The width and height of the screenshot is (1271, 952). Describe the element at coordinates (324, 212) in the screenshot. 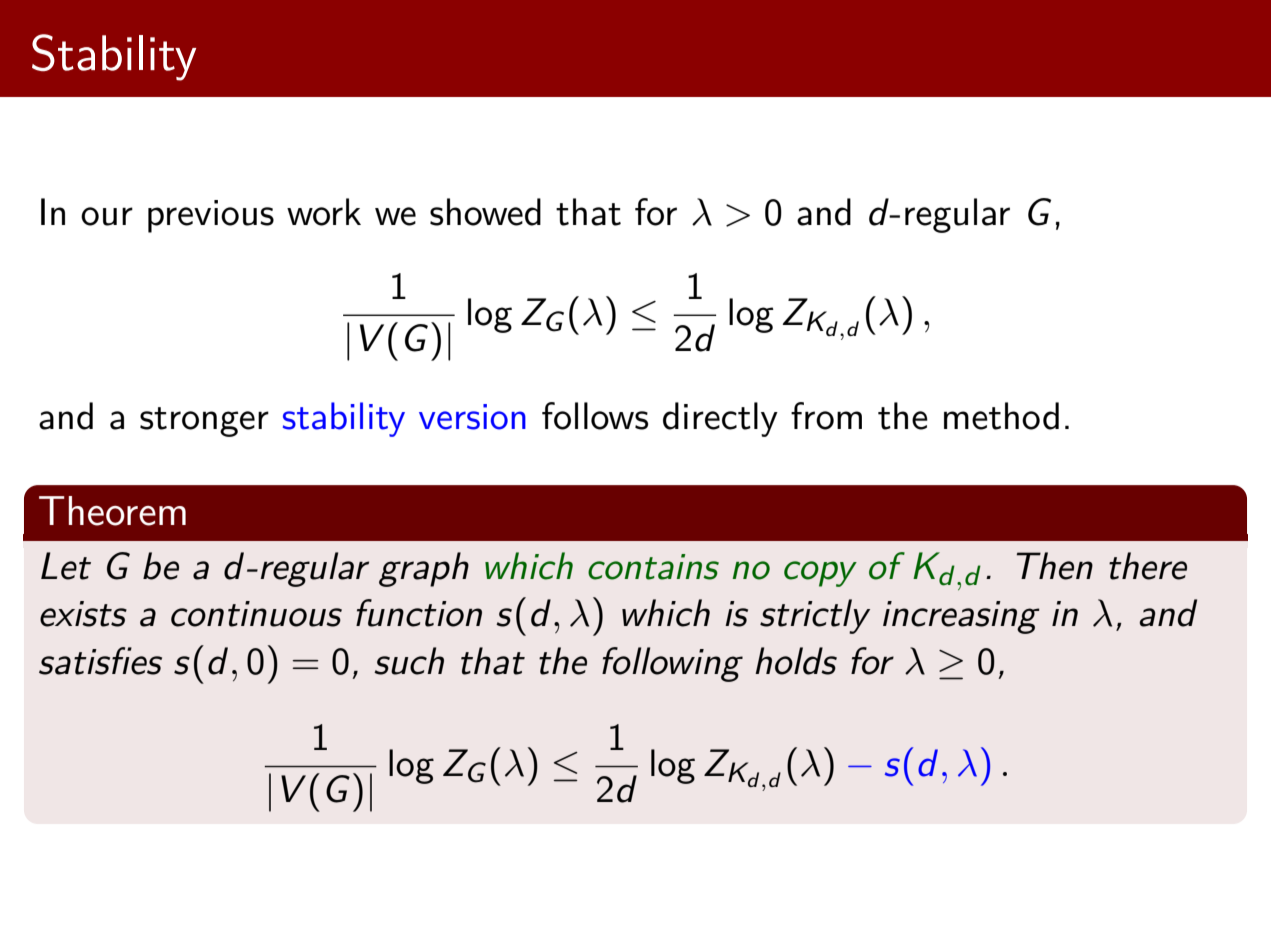

I see `work` at that location.
